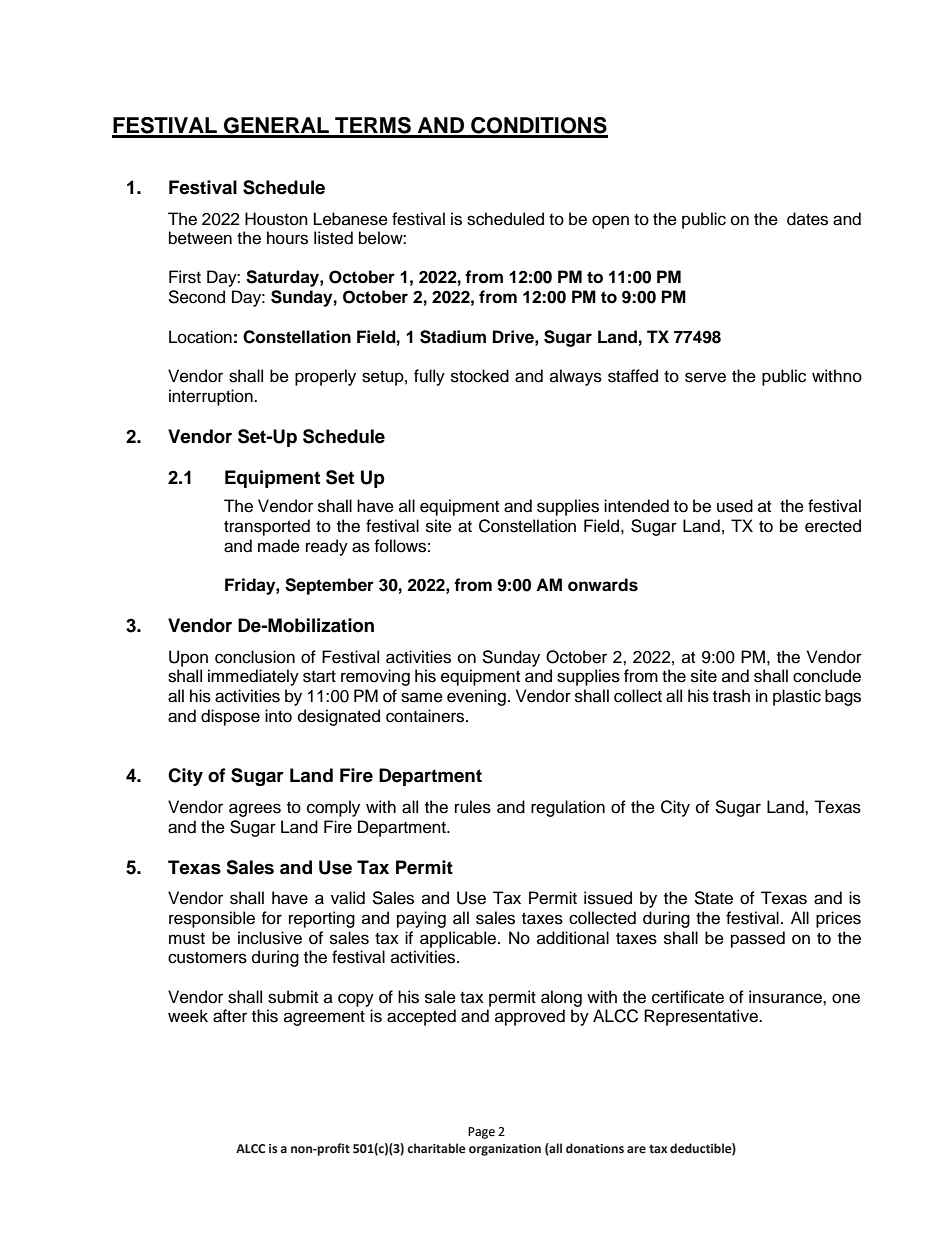 The width and height of the screenshot is (952, 1233). Describe the element at coordinates (267, 527) in the screenshot. I see `transported` at that location.
